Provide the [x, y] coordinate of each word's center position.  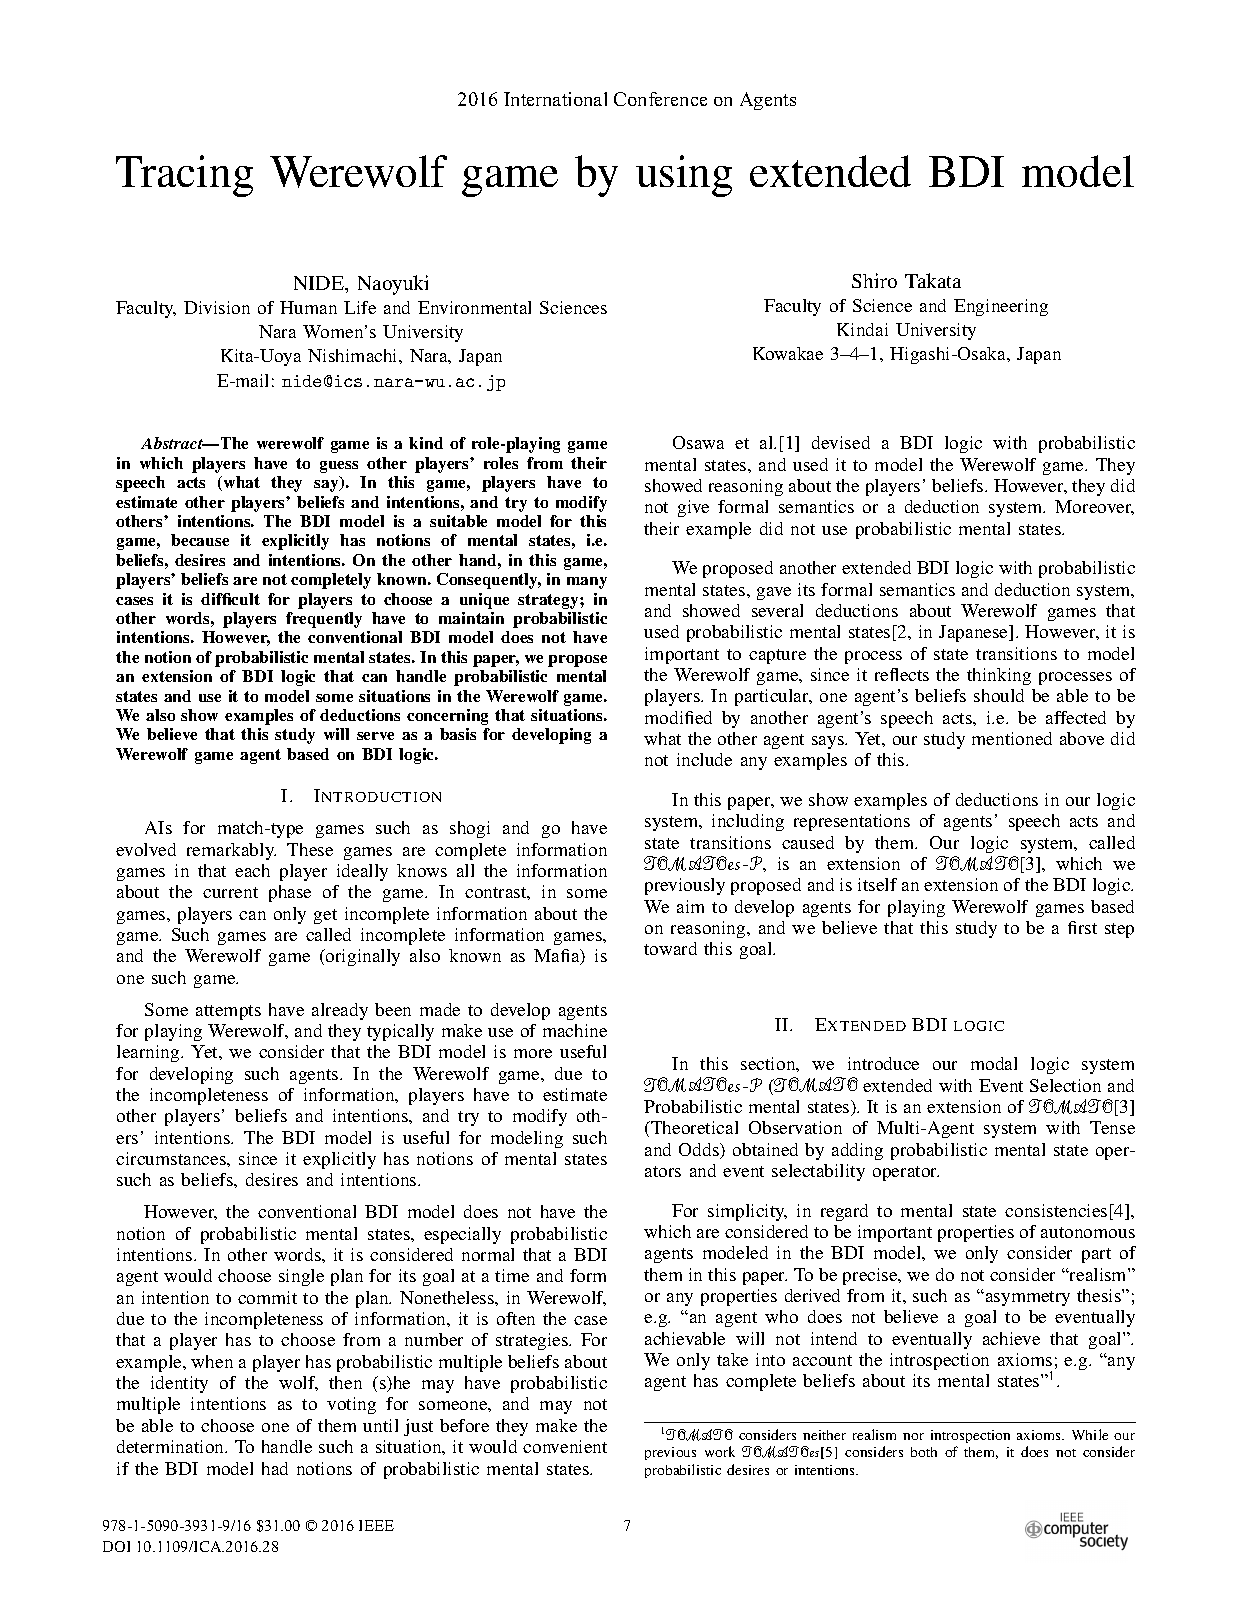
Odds [700, 1151]
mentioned [1012, 738]
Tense [1112, 1127]
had [275, 1468]
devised [841, 442]
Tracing [184, 176]
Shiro [874, 280]
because [200, 540]
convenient [565, 1446]
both [924, 1452]
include [704, 759]
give [693, 508]
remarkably [231, 851]
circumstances [172, 1158]
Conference [660, 99]
